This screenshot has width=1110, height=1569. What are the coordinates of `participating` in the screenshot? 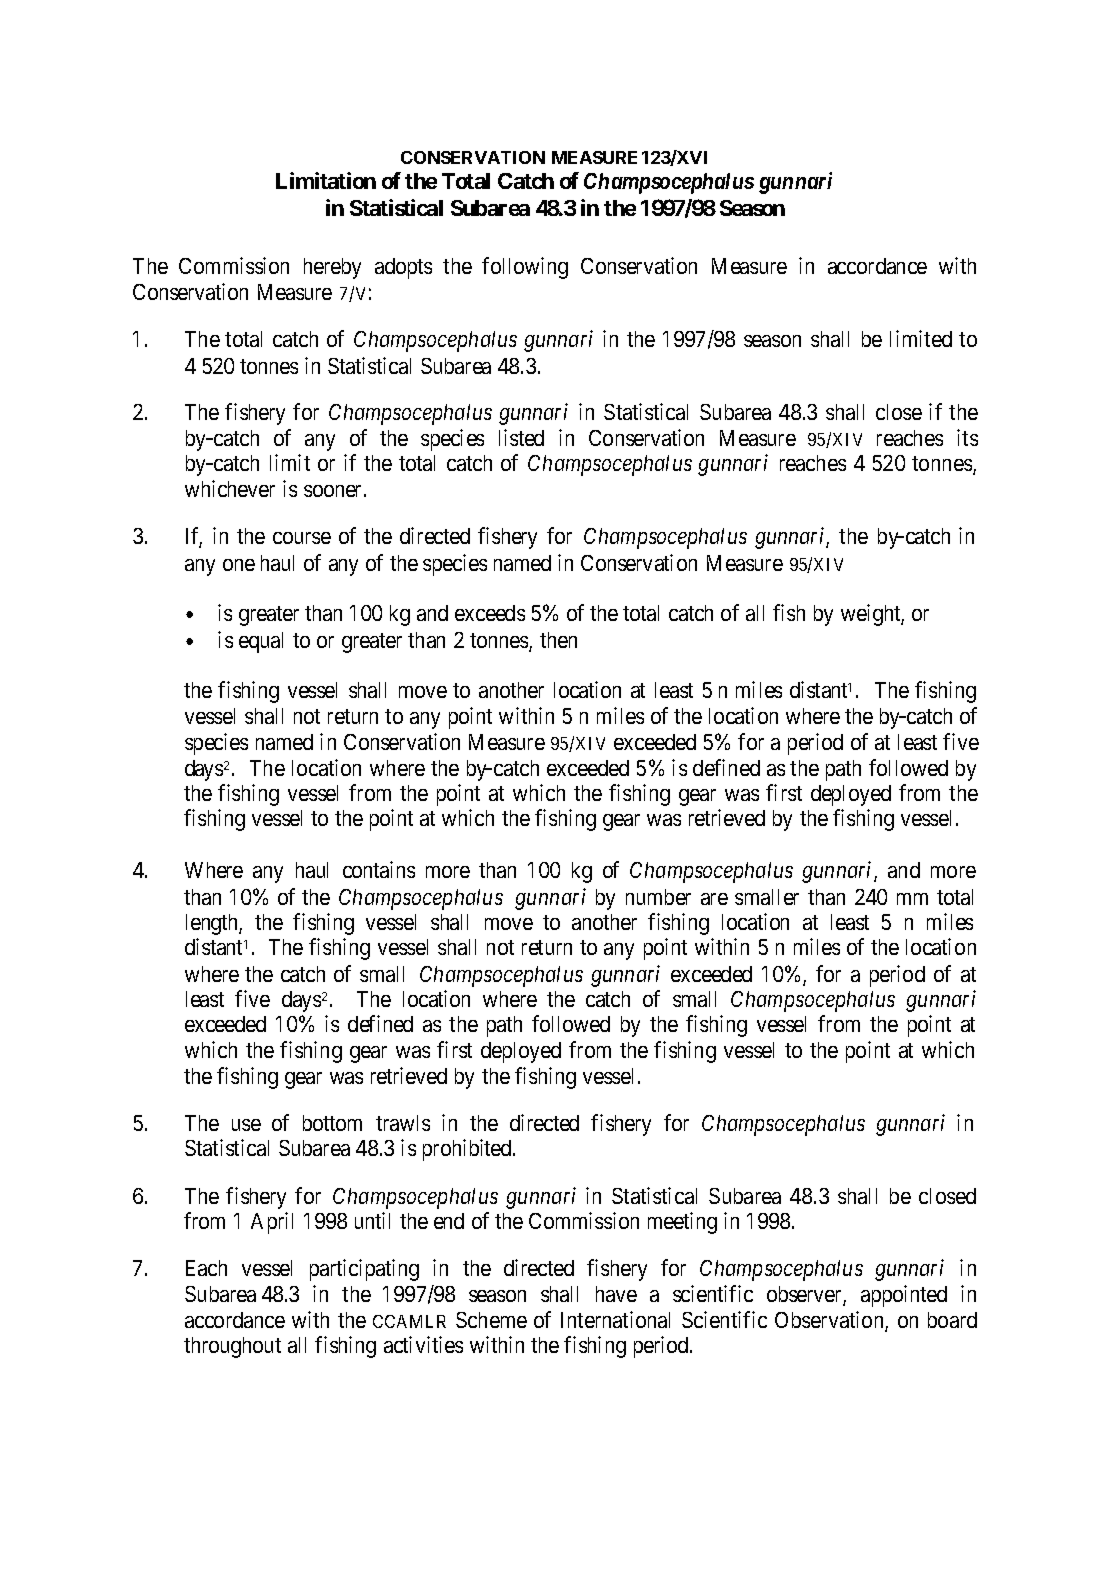 It's located at (364, 1270).
